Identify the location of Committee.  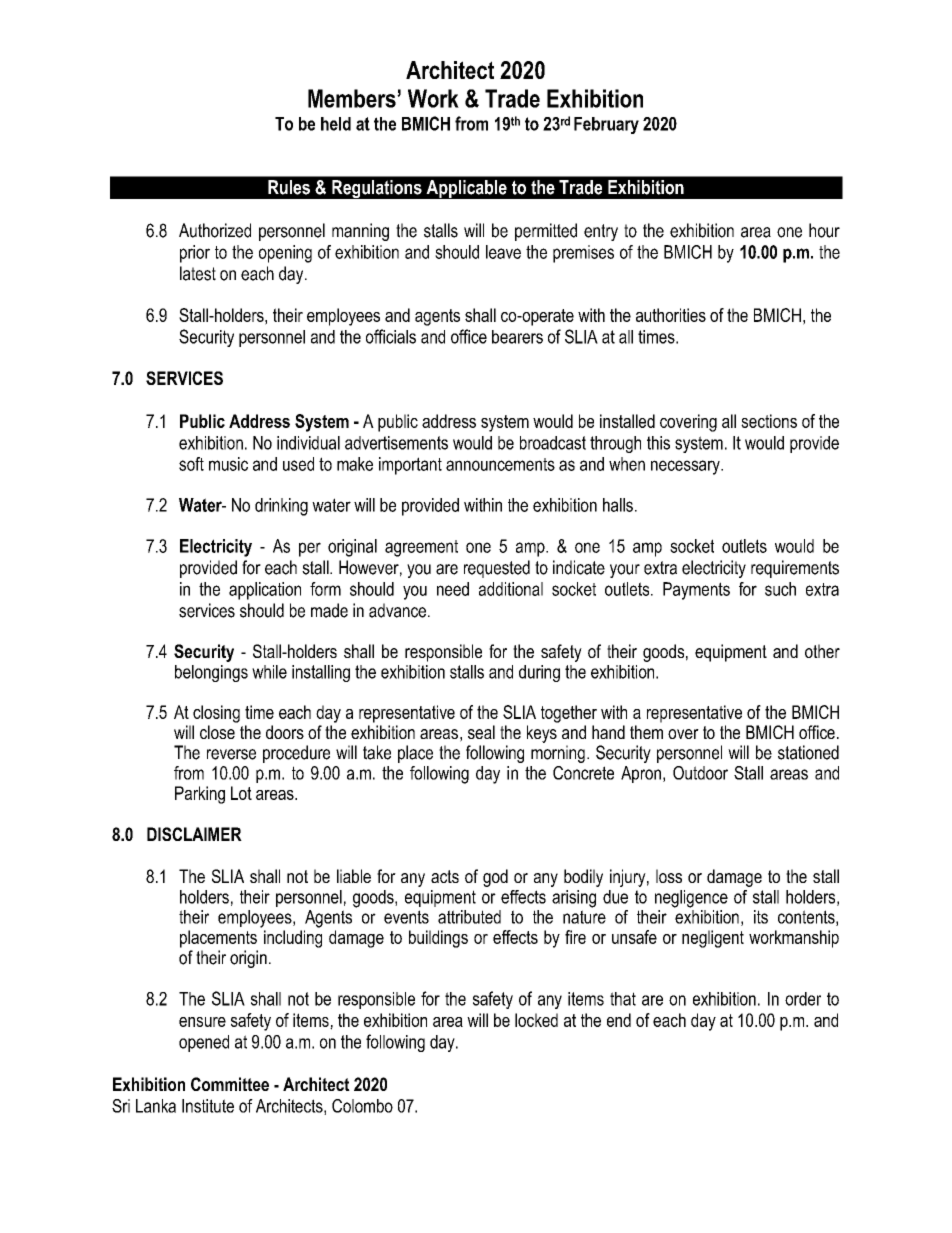
(230, 1084).
